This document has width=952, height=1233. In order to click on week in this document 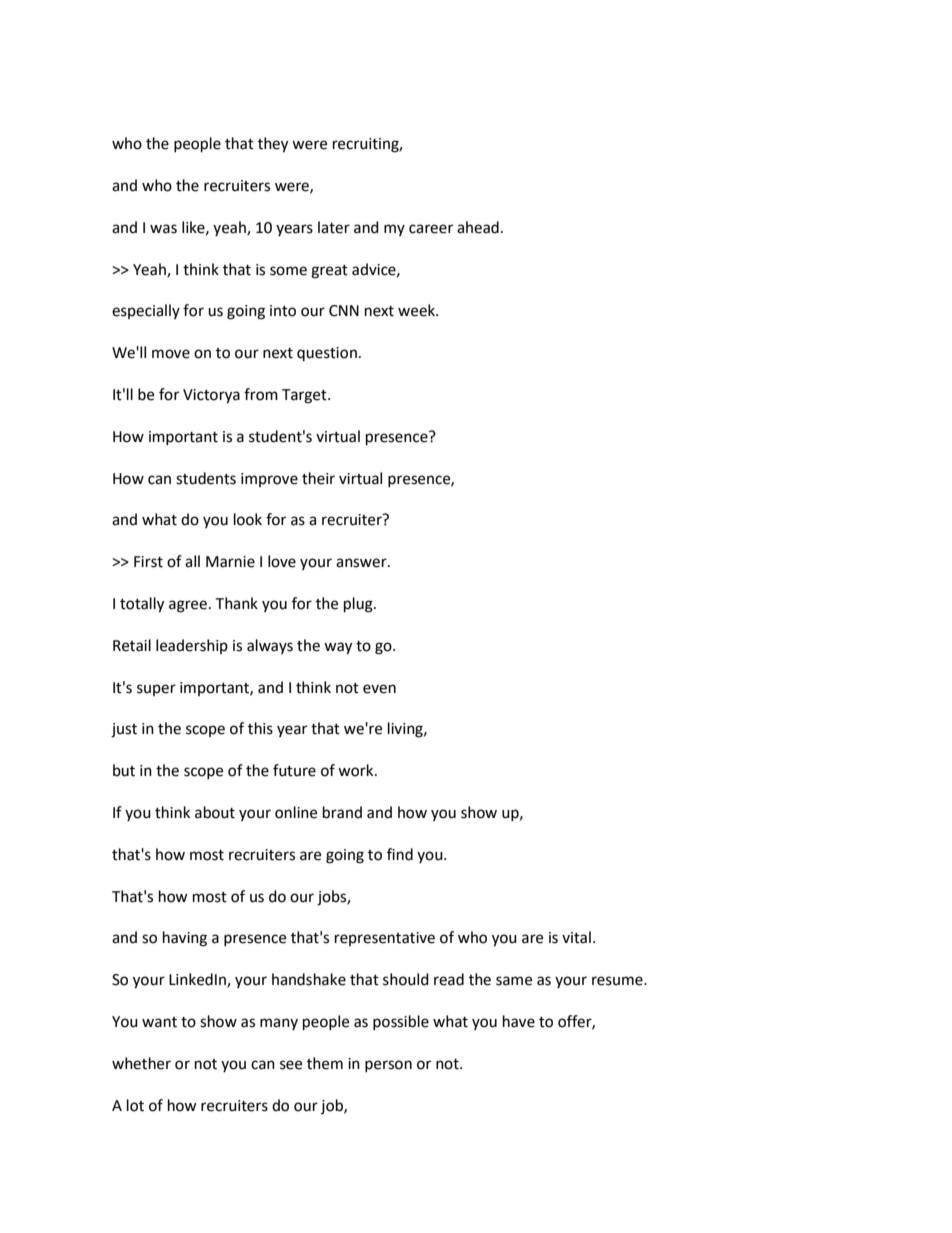, I will do `click(417, 310)`.
